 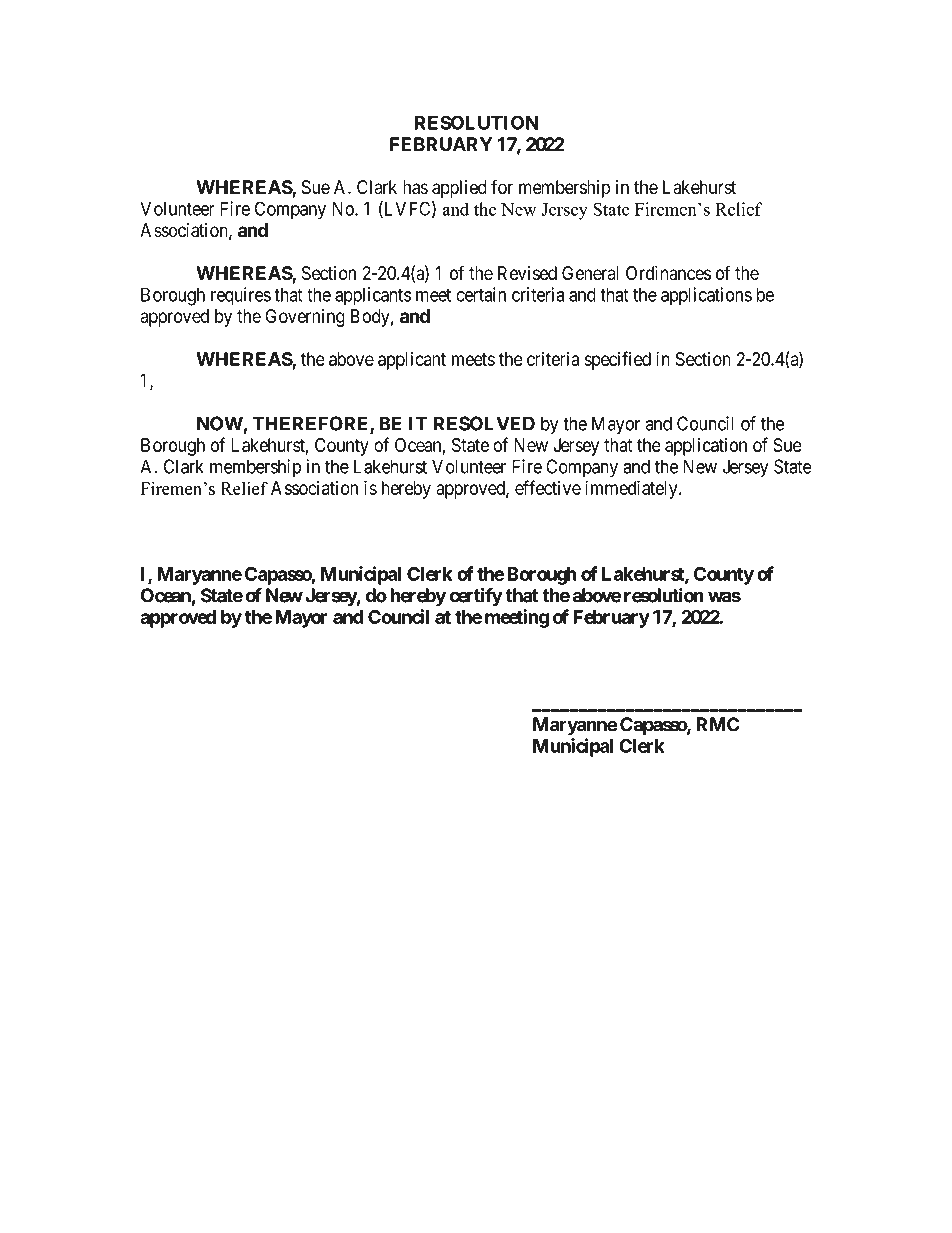 What do you see at coordinates (481, 294) in the screenshot?
I see `certain` at bounding box center [481, 294].
